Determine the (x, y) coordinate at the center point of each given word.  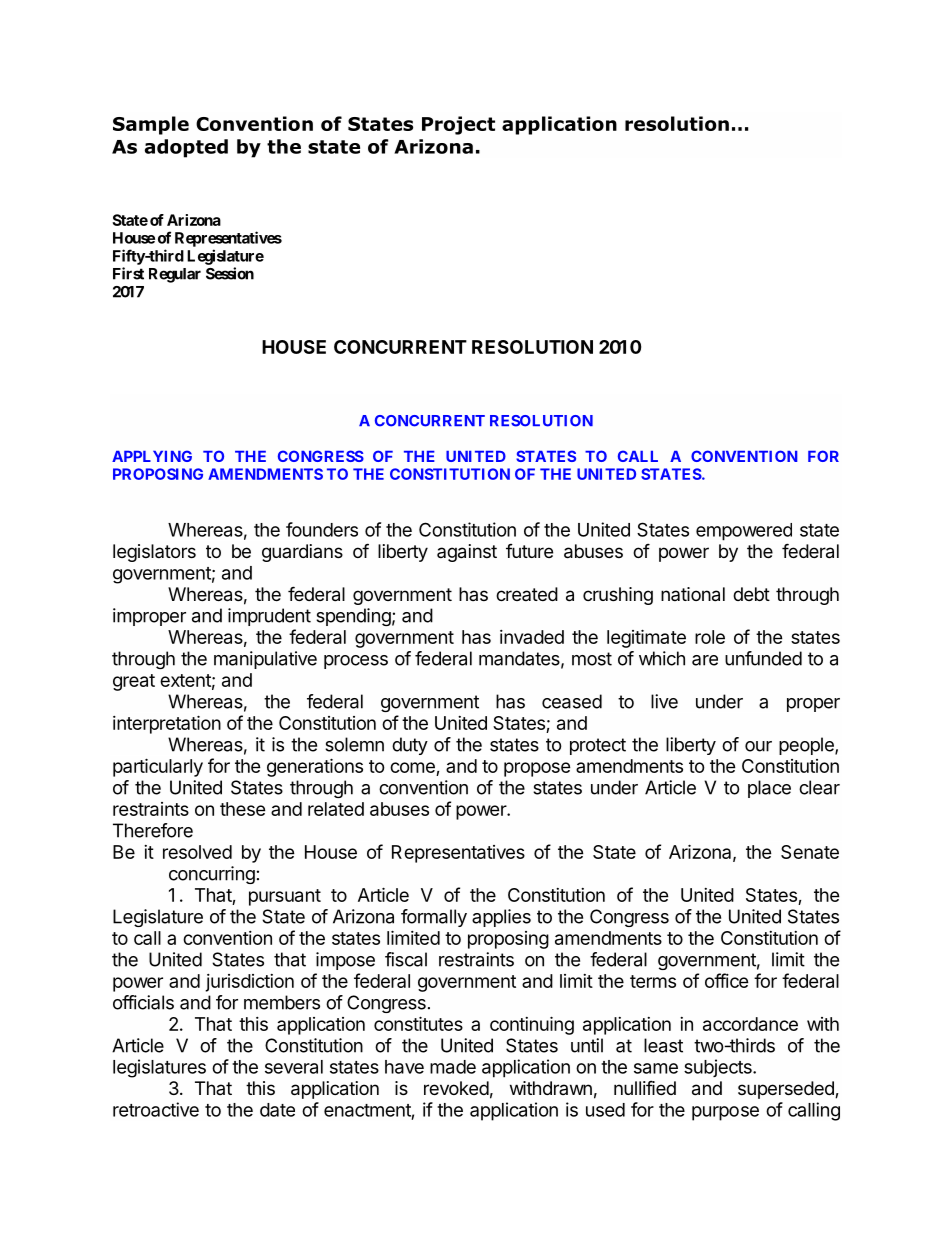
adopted (186, 148)
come (413, 769)
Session (230, 273)
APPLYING (152, 456)
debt (751, 594)
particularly (158, 767)
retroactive (156, 1109)
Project (458, 125)
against (467, 553)
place (769, 789)
